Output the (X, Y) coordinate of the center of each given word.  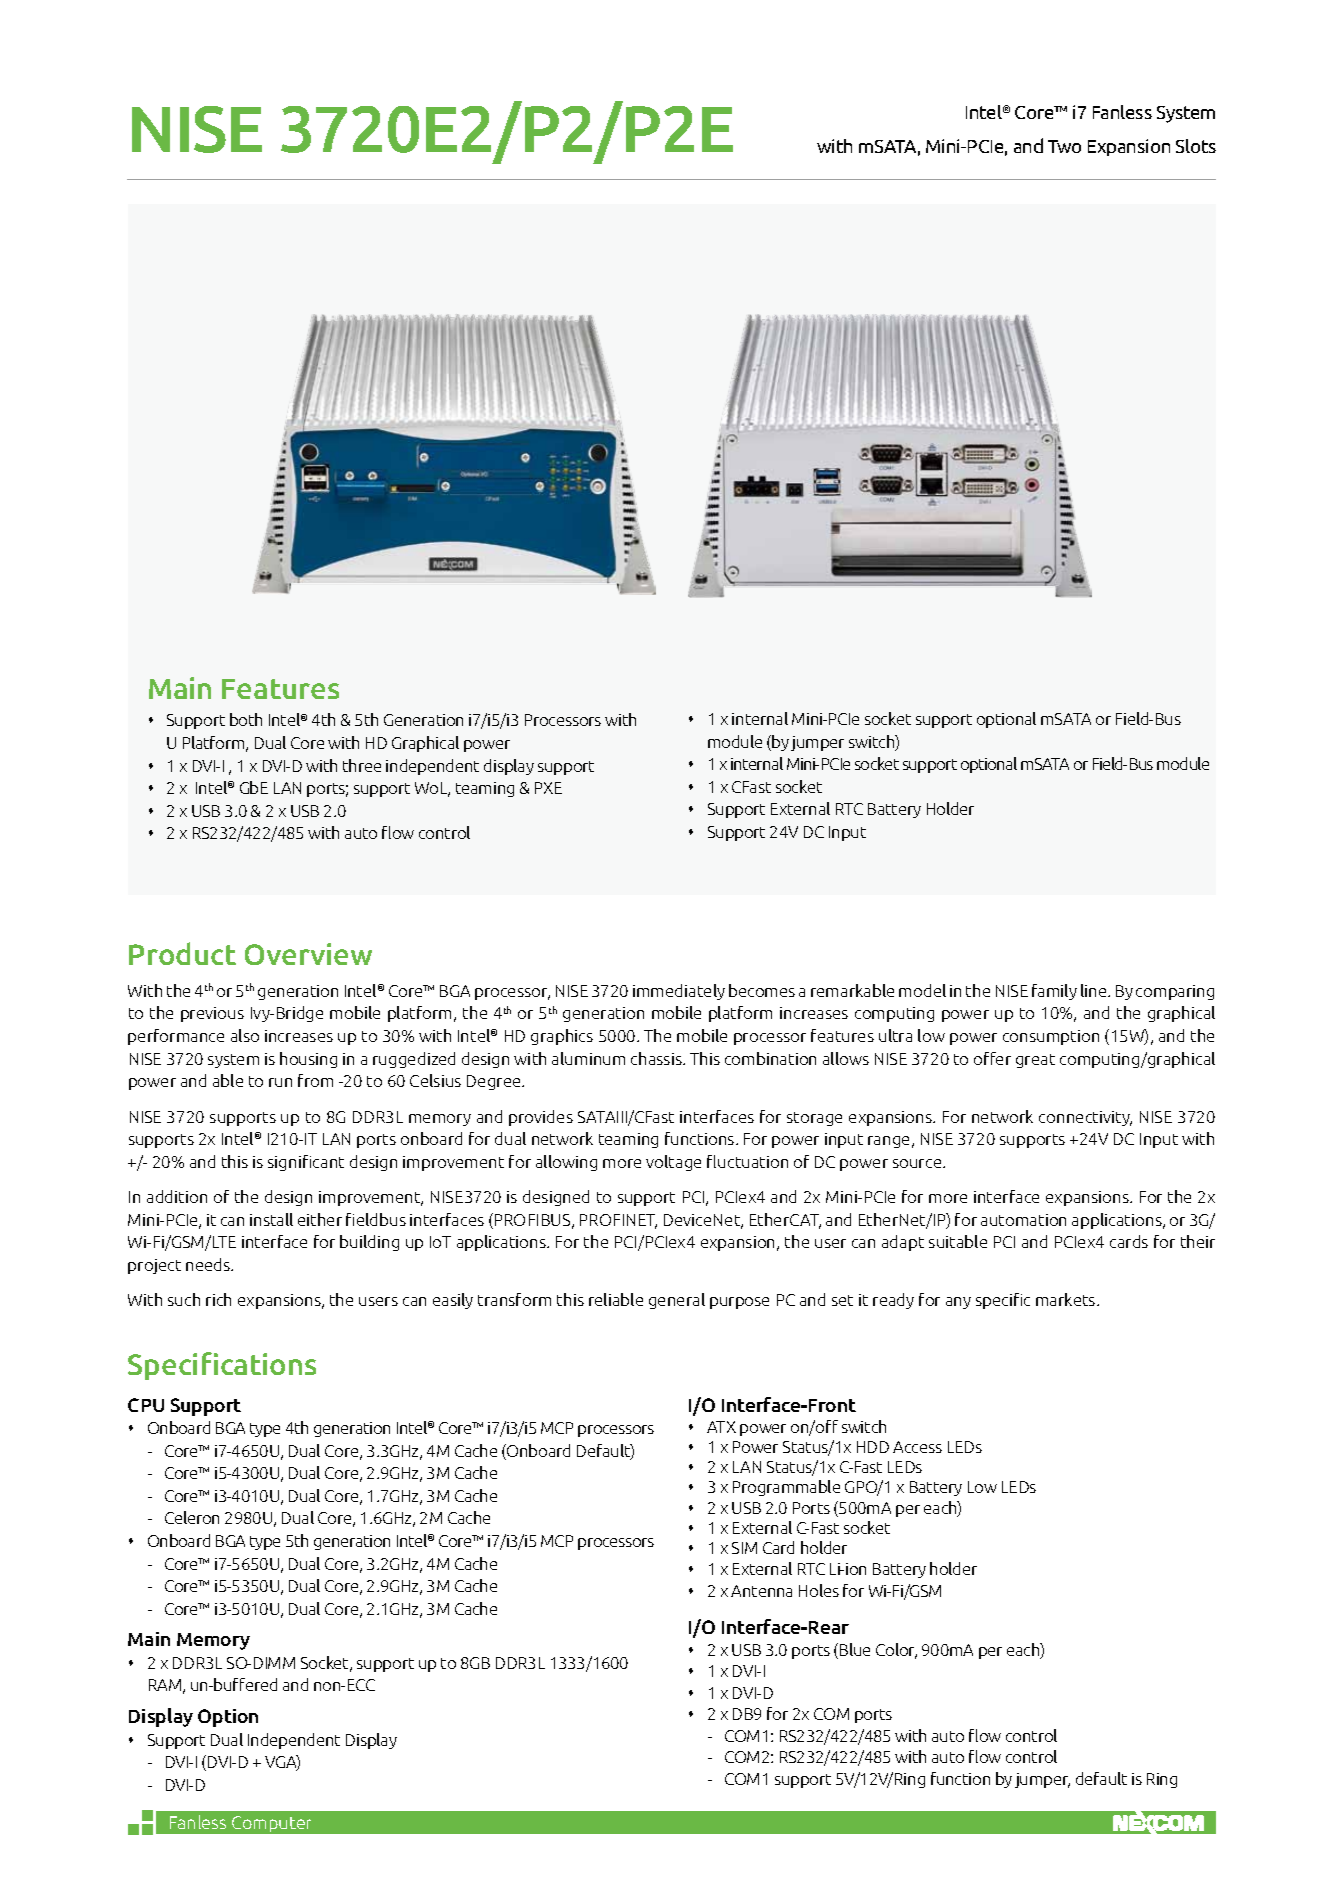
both (246, 719)
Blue (855, 1649)
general (677, 1301)
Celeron (192, 1517)
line (1095, 990)
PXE (548, 788)
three (362, 765)
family (1054, 992)
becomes (762, 990)
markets (1067, 1299)
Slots (1196, 146)
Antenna (761, 1591)
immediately (679, 992)
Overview (308, 954)
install (271, 1219)
